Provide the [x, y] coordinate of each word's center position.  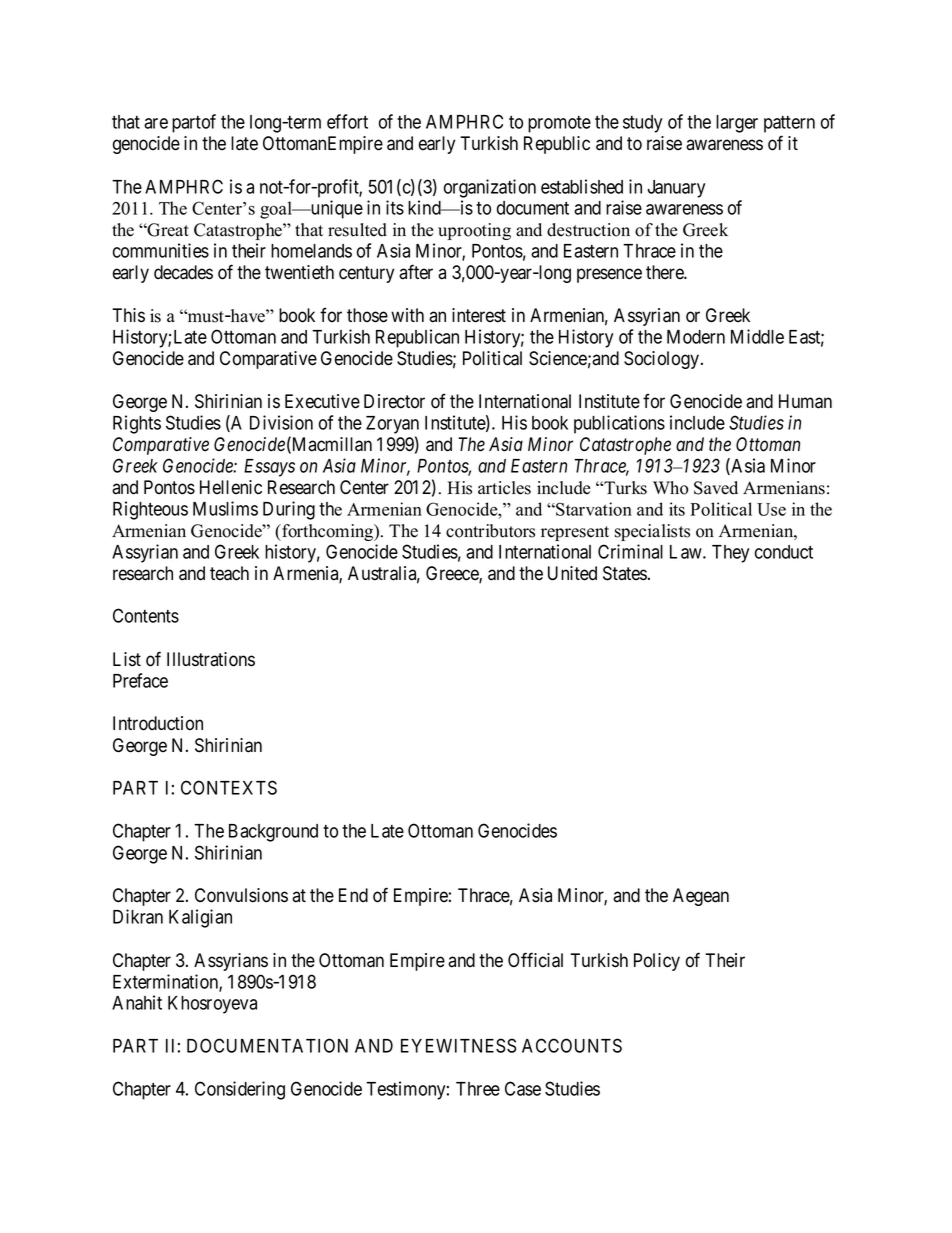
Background [273, 833]
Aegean [701, 897]
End [353, 895]
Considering [240, 1090]
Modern [696, 337]
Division [281, 422]
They [730, 554]
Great [167, 230]
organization [490, 188]
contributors [490, 531]
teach [229, 573]
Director [394, 401]
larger [737, 124]
